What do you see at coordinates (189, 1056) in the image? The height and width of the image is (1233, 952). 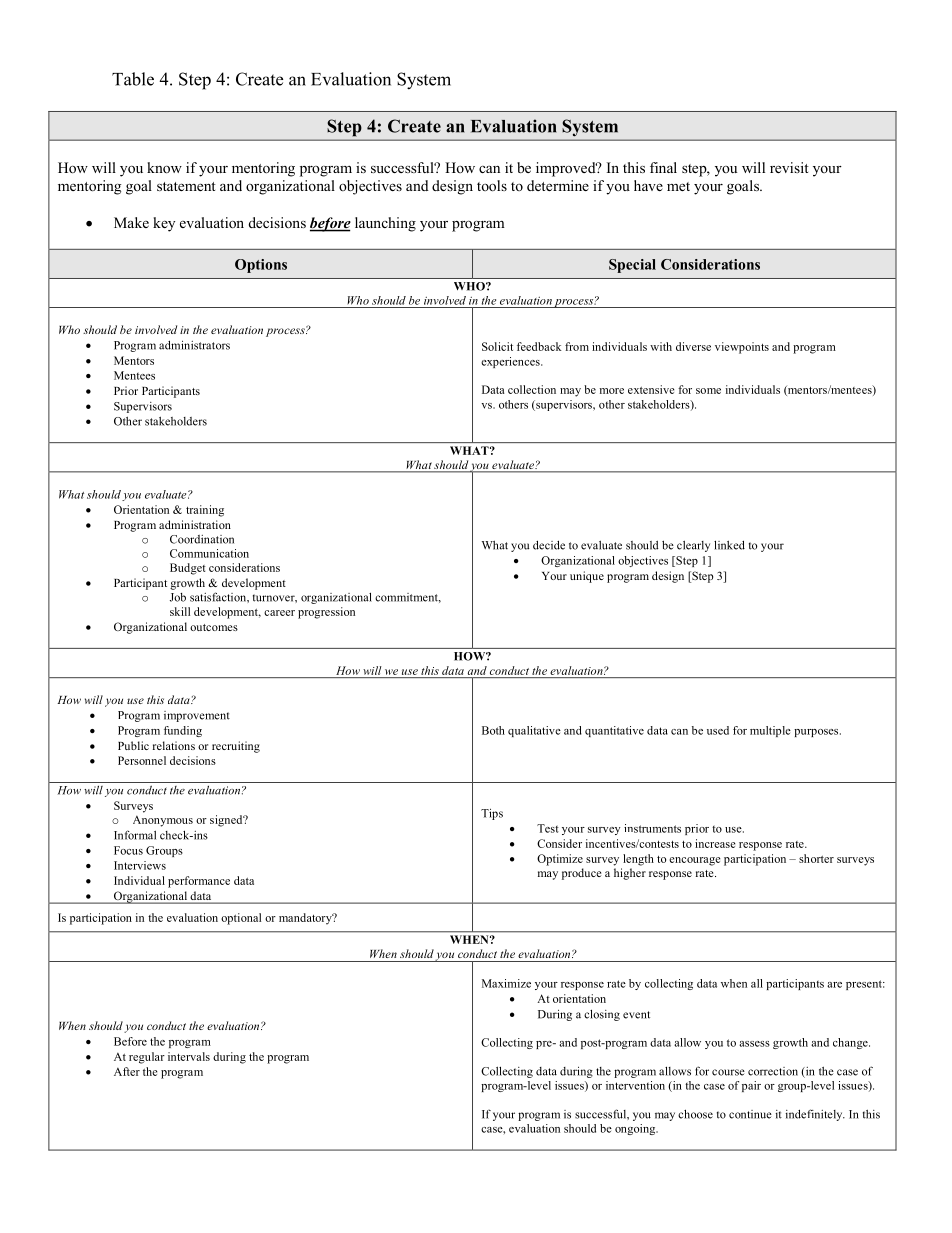 I see `intervals` at bounding box center [189, 1056].
